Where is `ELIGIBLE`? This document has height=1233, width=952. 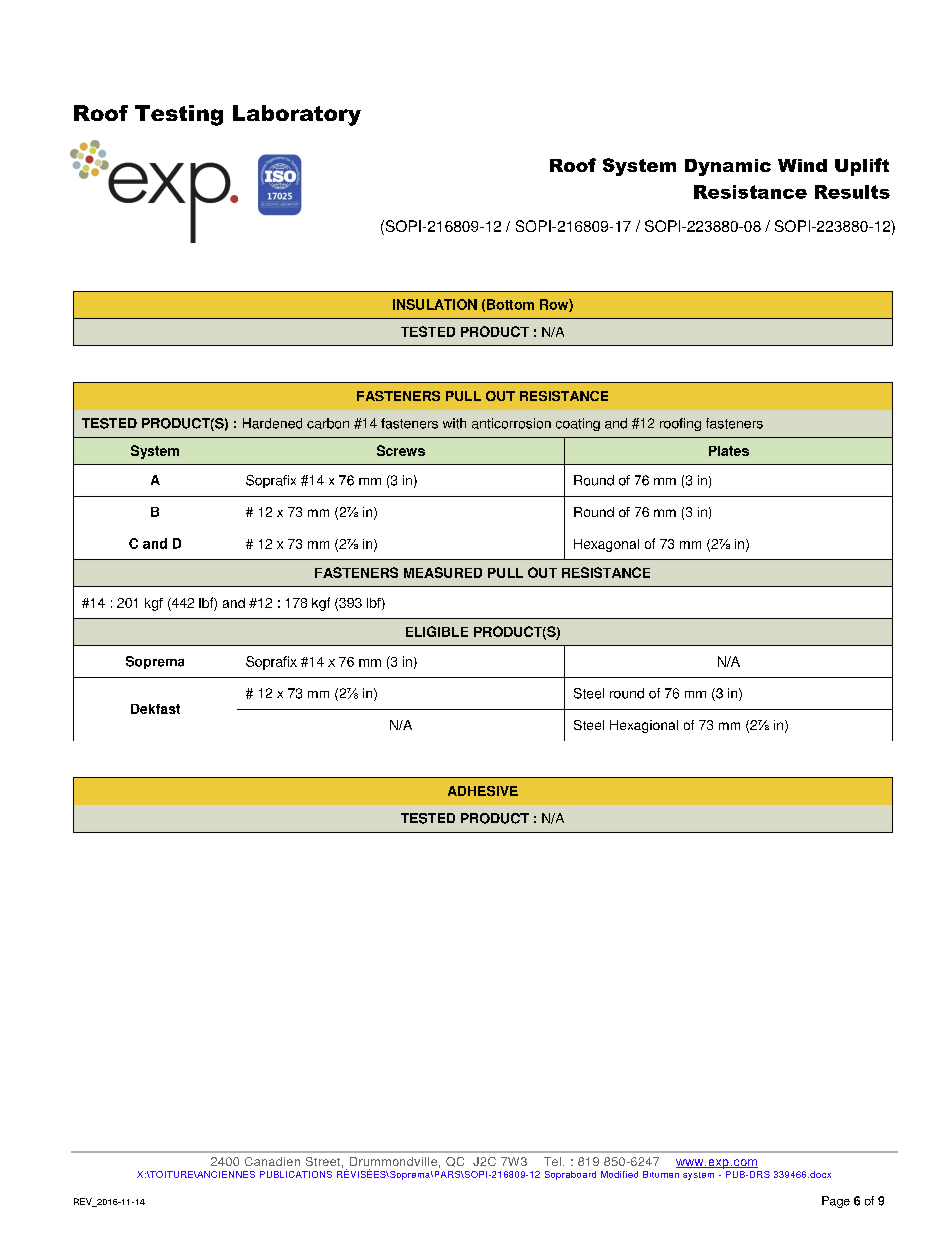 ELIGIBLE is located at coordinates (437, 631).
